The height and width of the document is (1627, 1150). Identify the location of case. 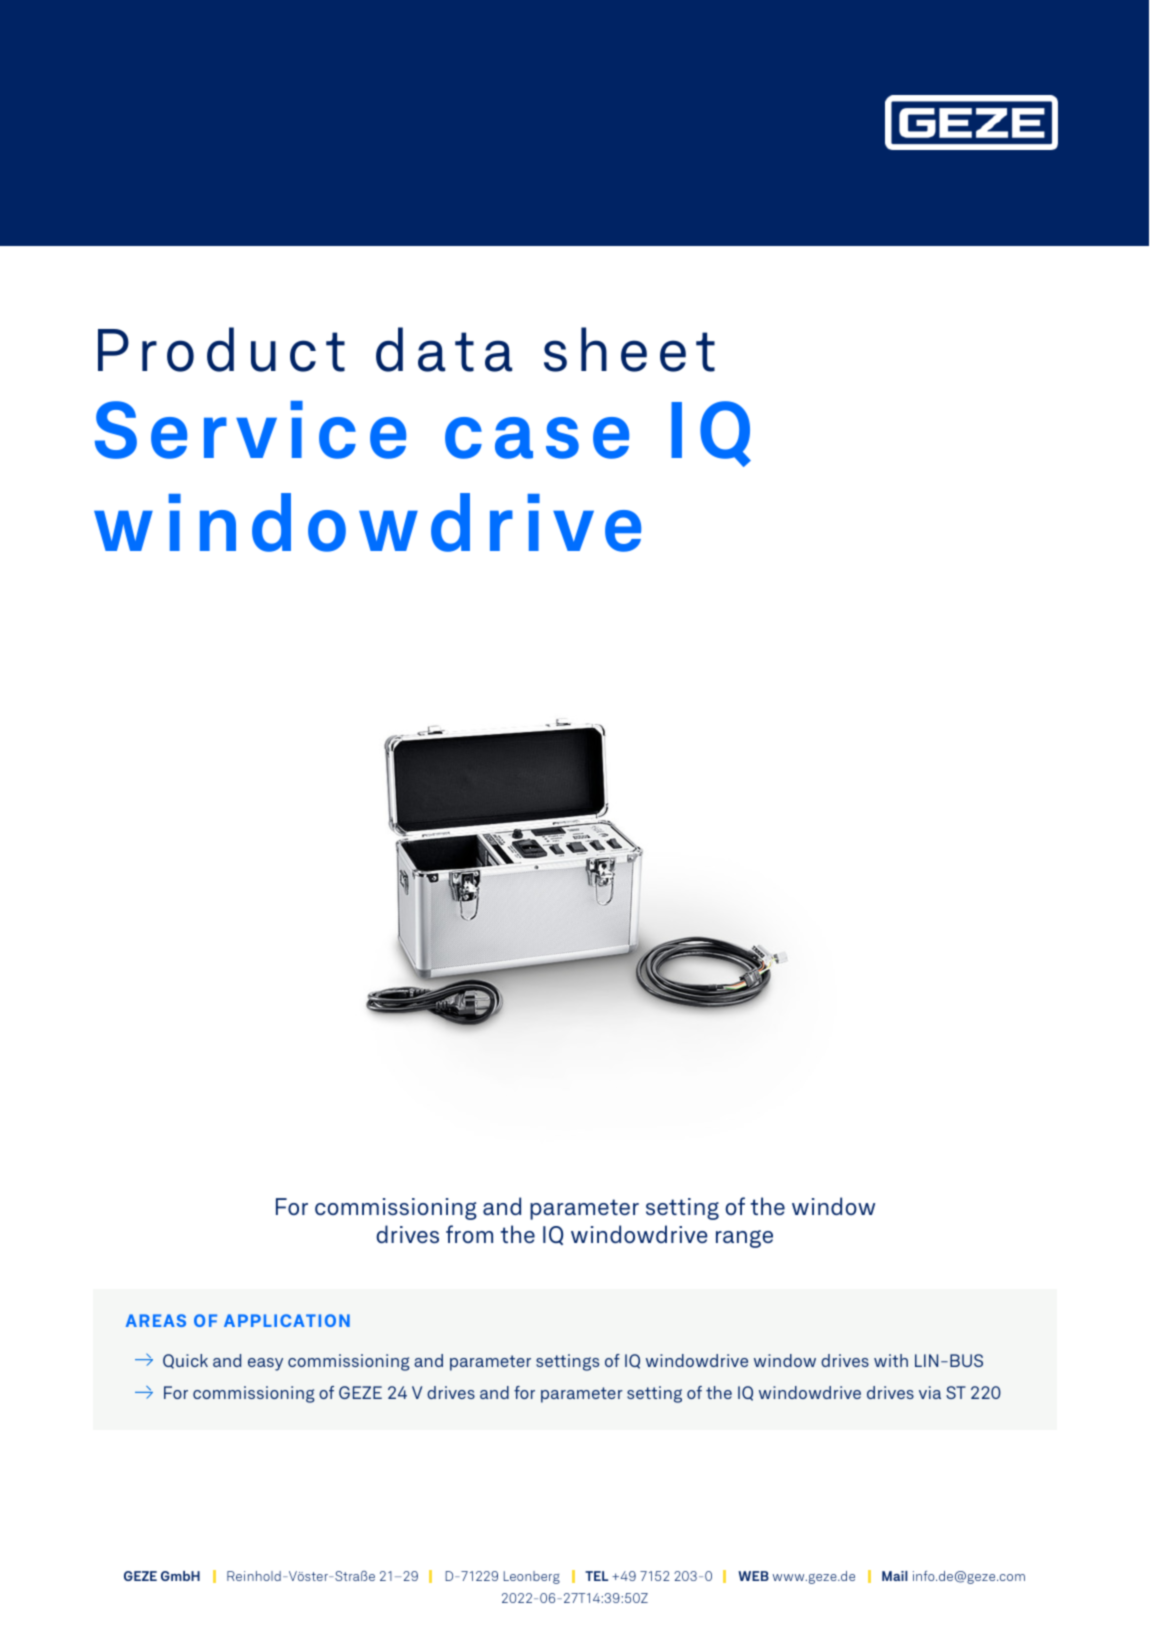
(537, 438).
